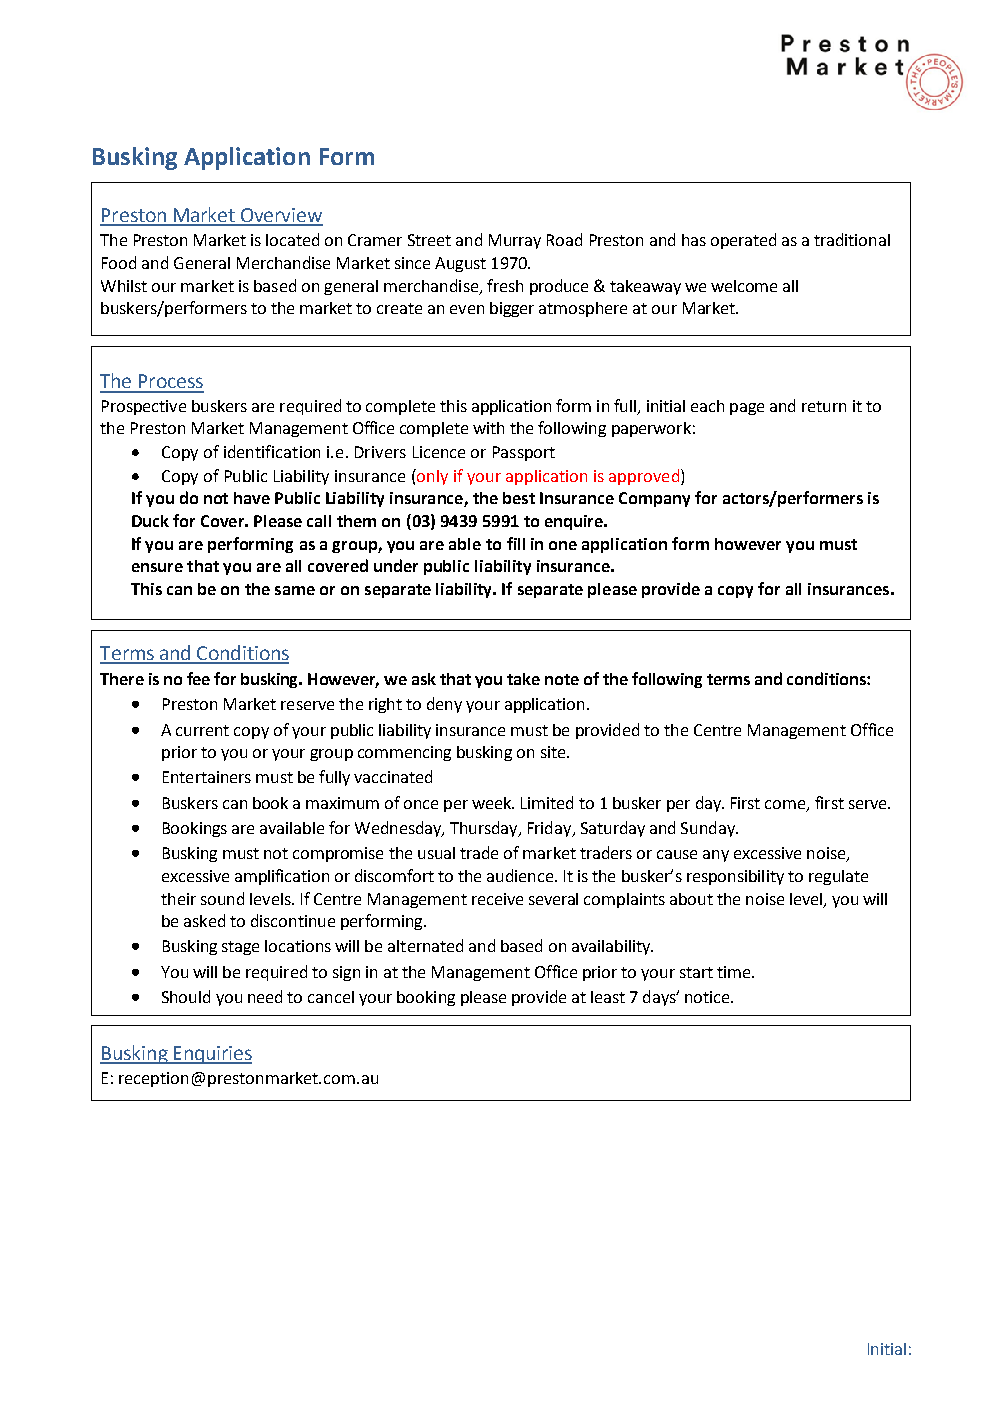  I want to click on August, so click(460, 264).
